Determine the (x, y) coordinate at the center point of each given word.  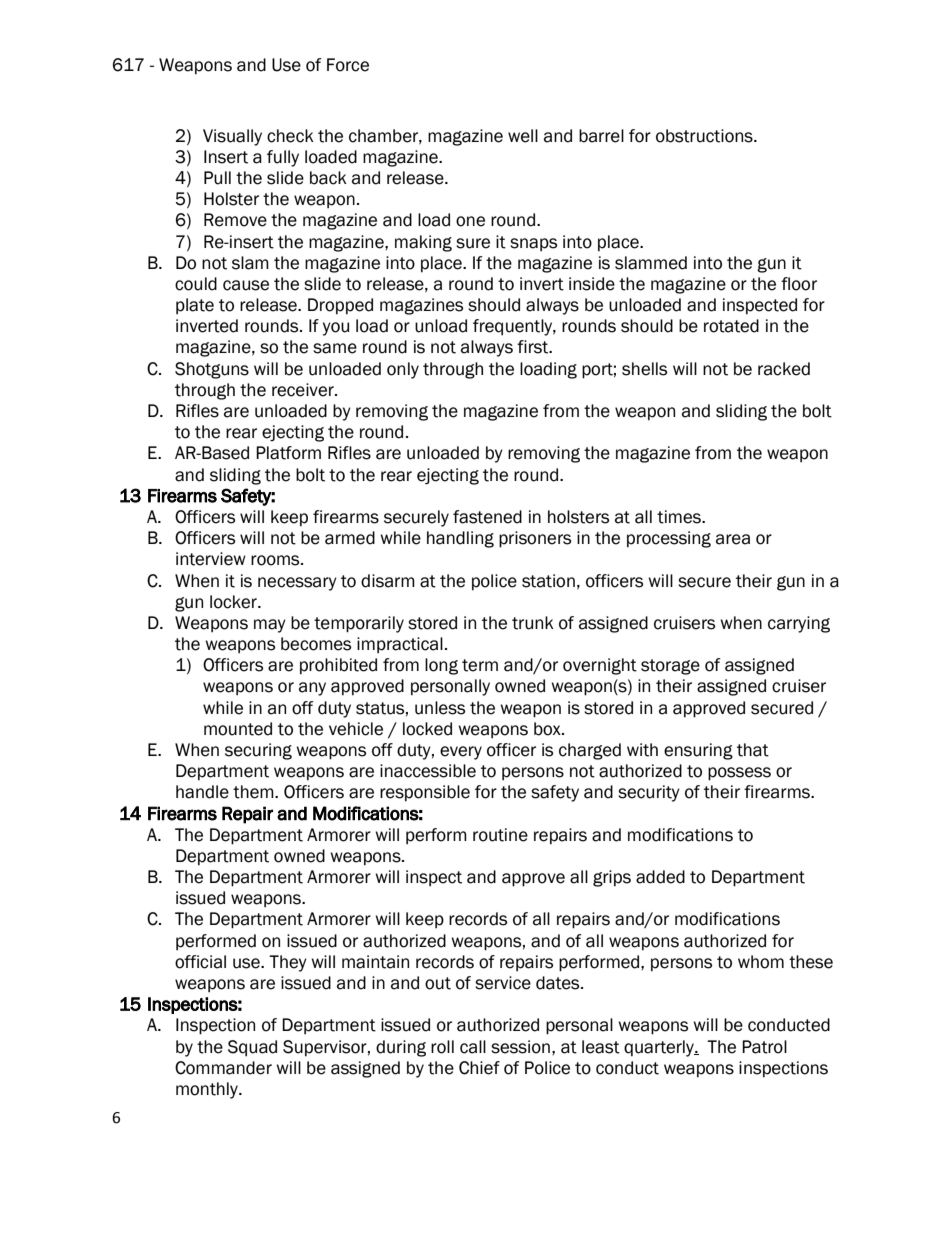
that (753, 750)
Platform (288, 453)
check (290, 136)
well (523, 136)
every (461, 753)
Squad (252, 1048)
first (534, 347)
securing (258, 751)
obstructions (705, 136)
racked (784, 369)
